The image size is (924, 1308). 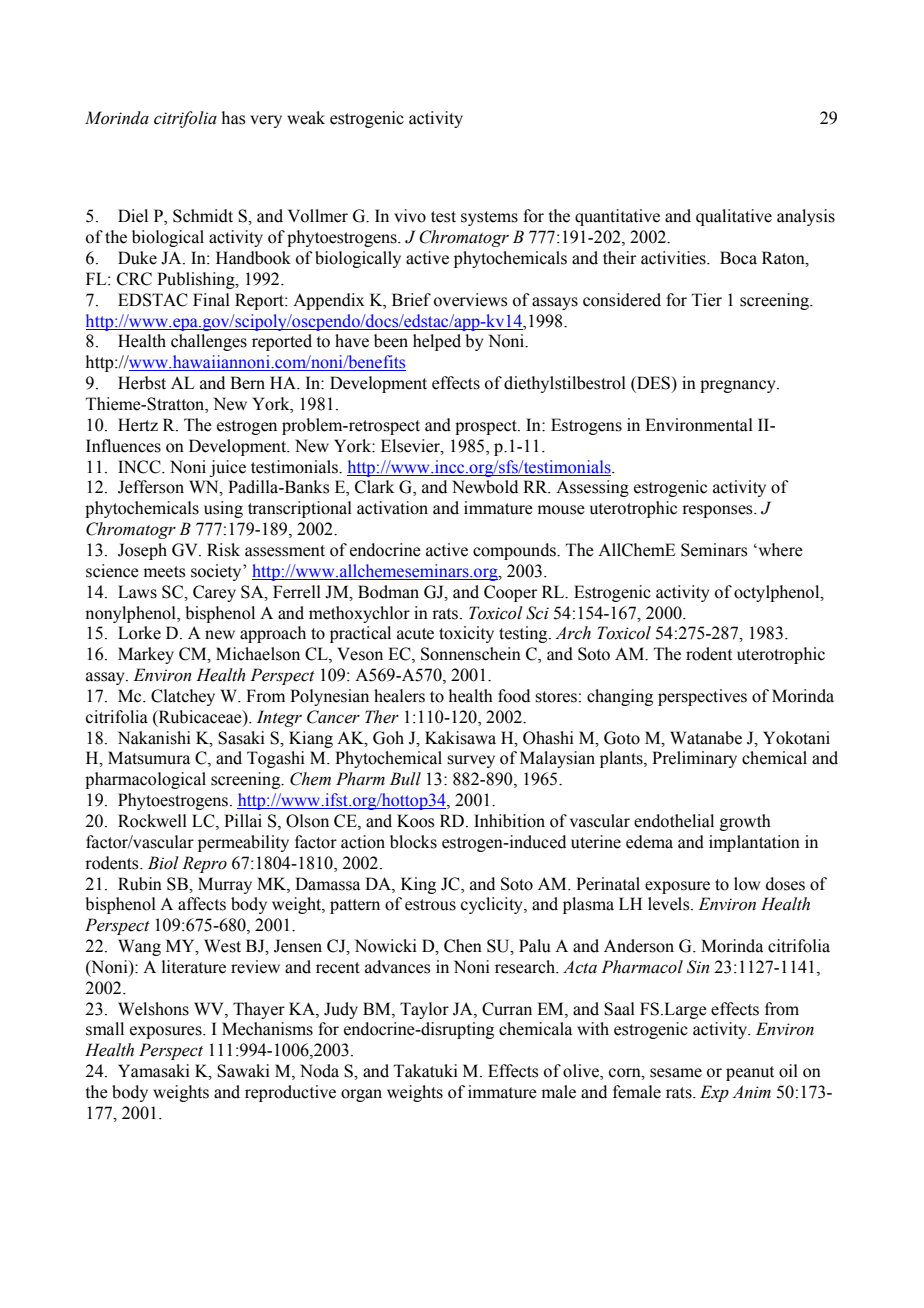 I want to click on Taylor, so click(x=424, y=1010).
